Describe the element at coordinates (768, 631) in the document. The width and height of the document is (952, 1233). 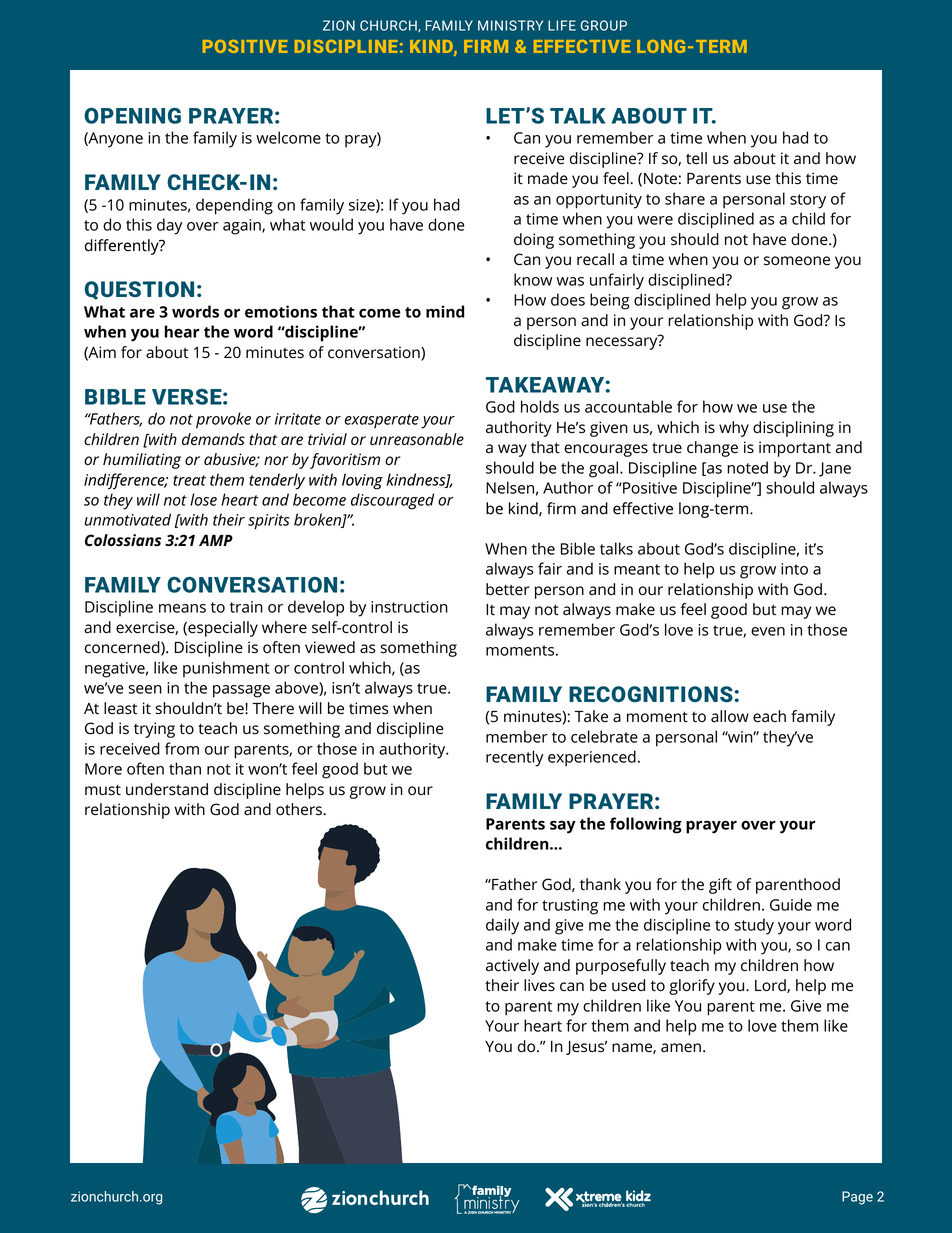
I see `even` at that location.
